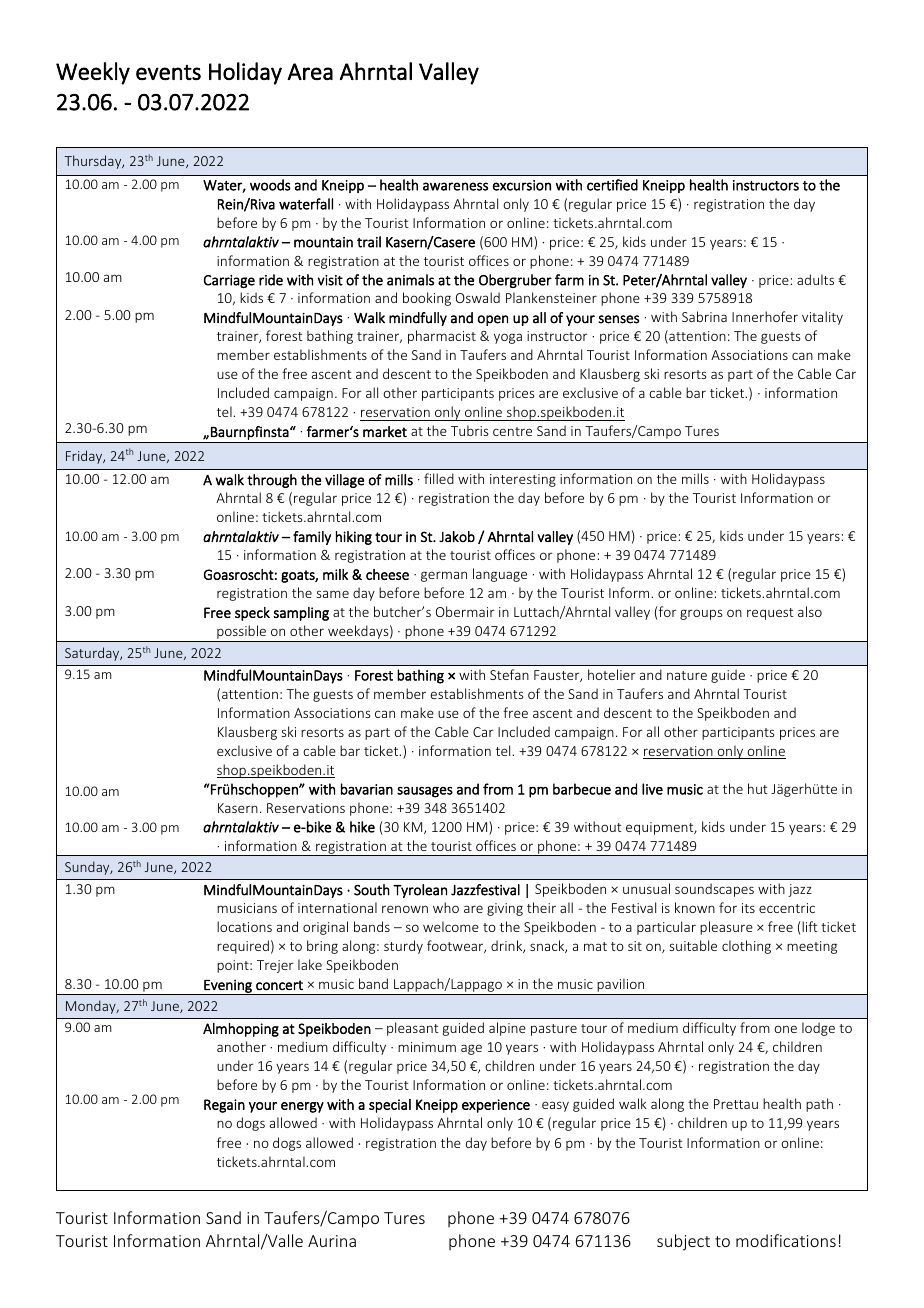 Image resolution: width=924 pixels, height=1308 pixels. Describe the element at coordinates (252, 614) in the screenshot. I see `speck` at that location.
